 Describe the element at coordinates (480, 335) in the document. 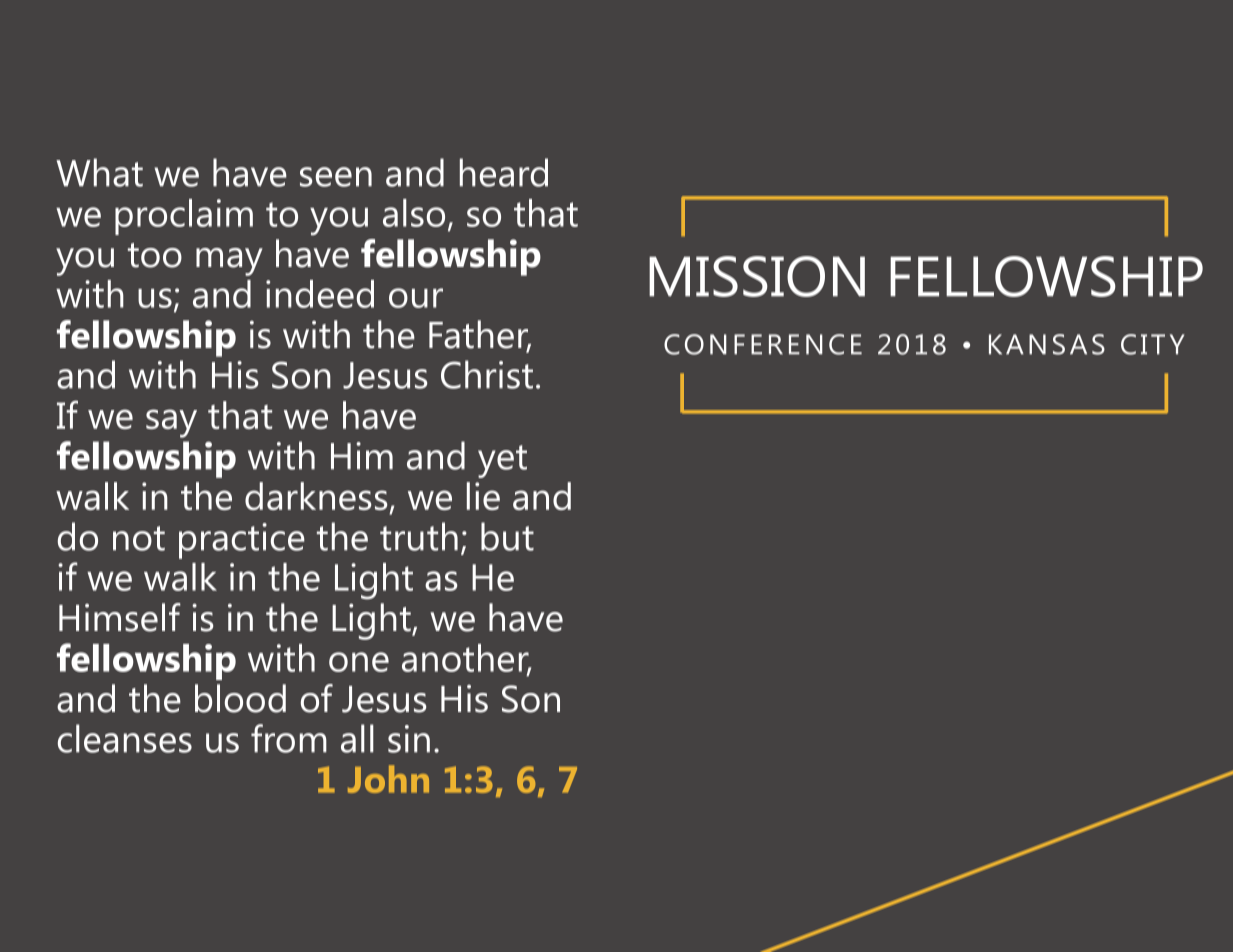

I see `Father` at that location.
